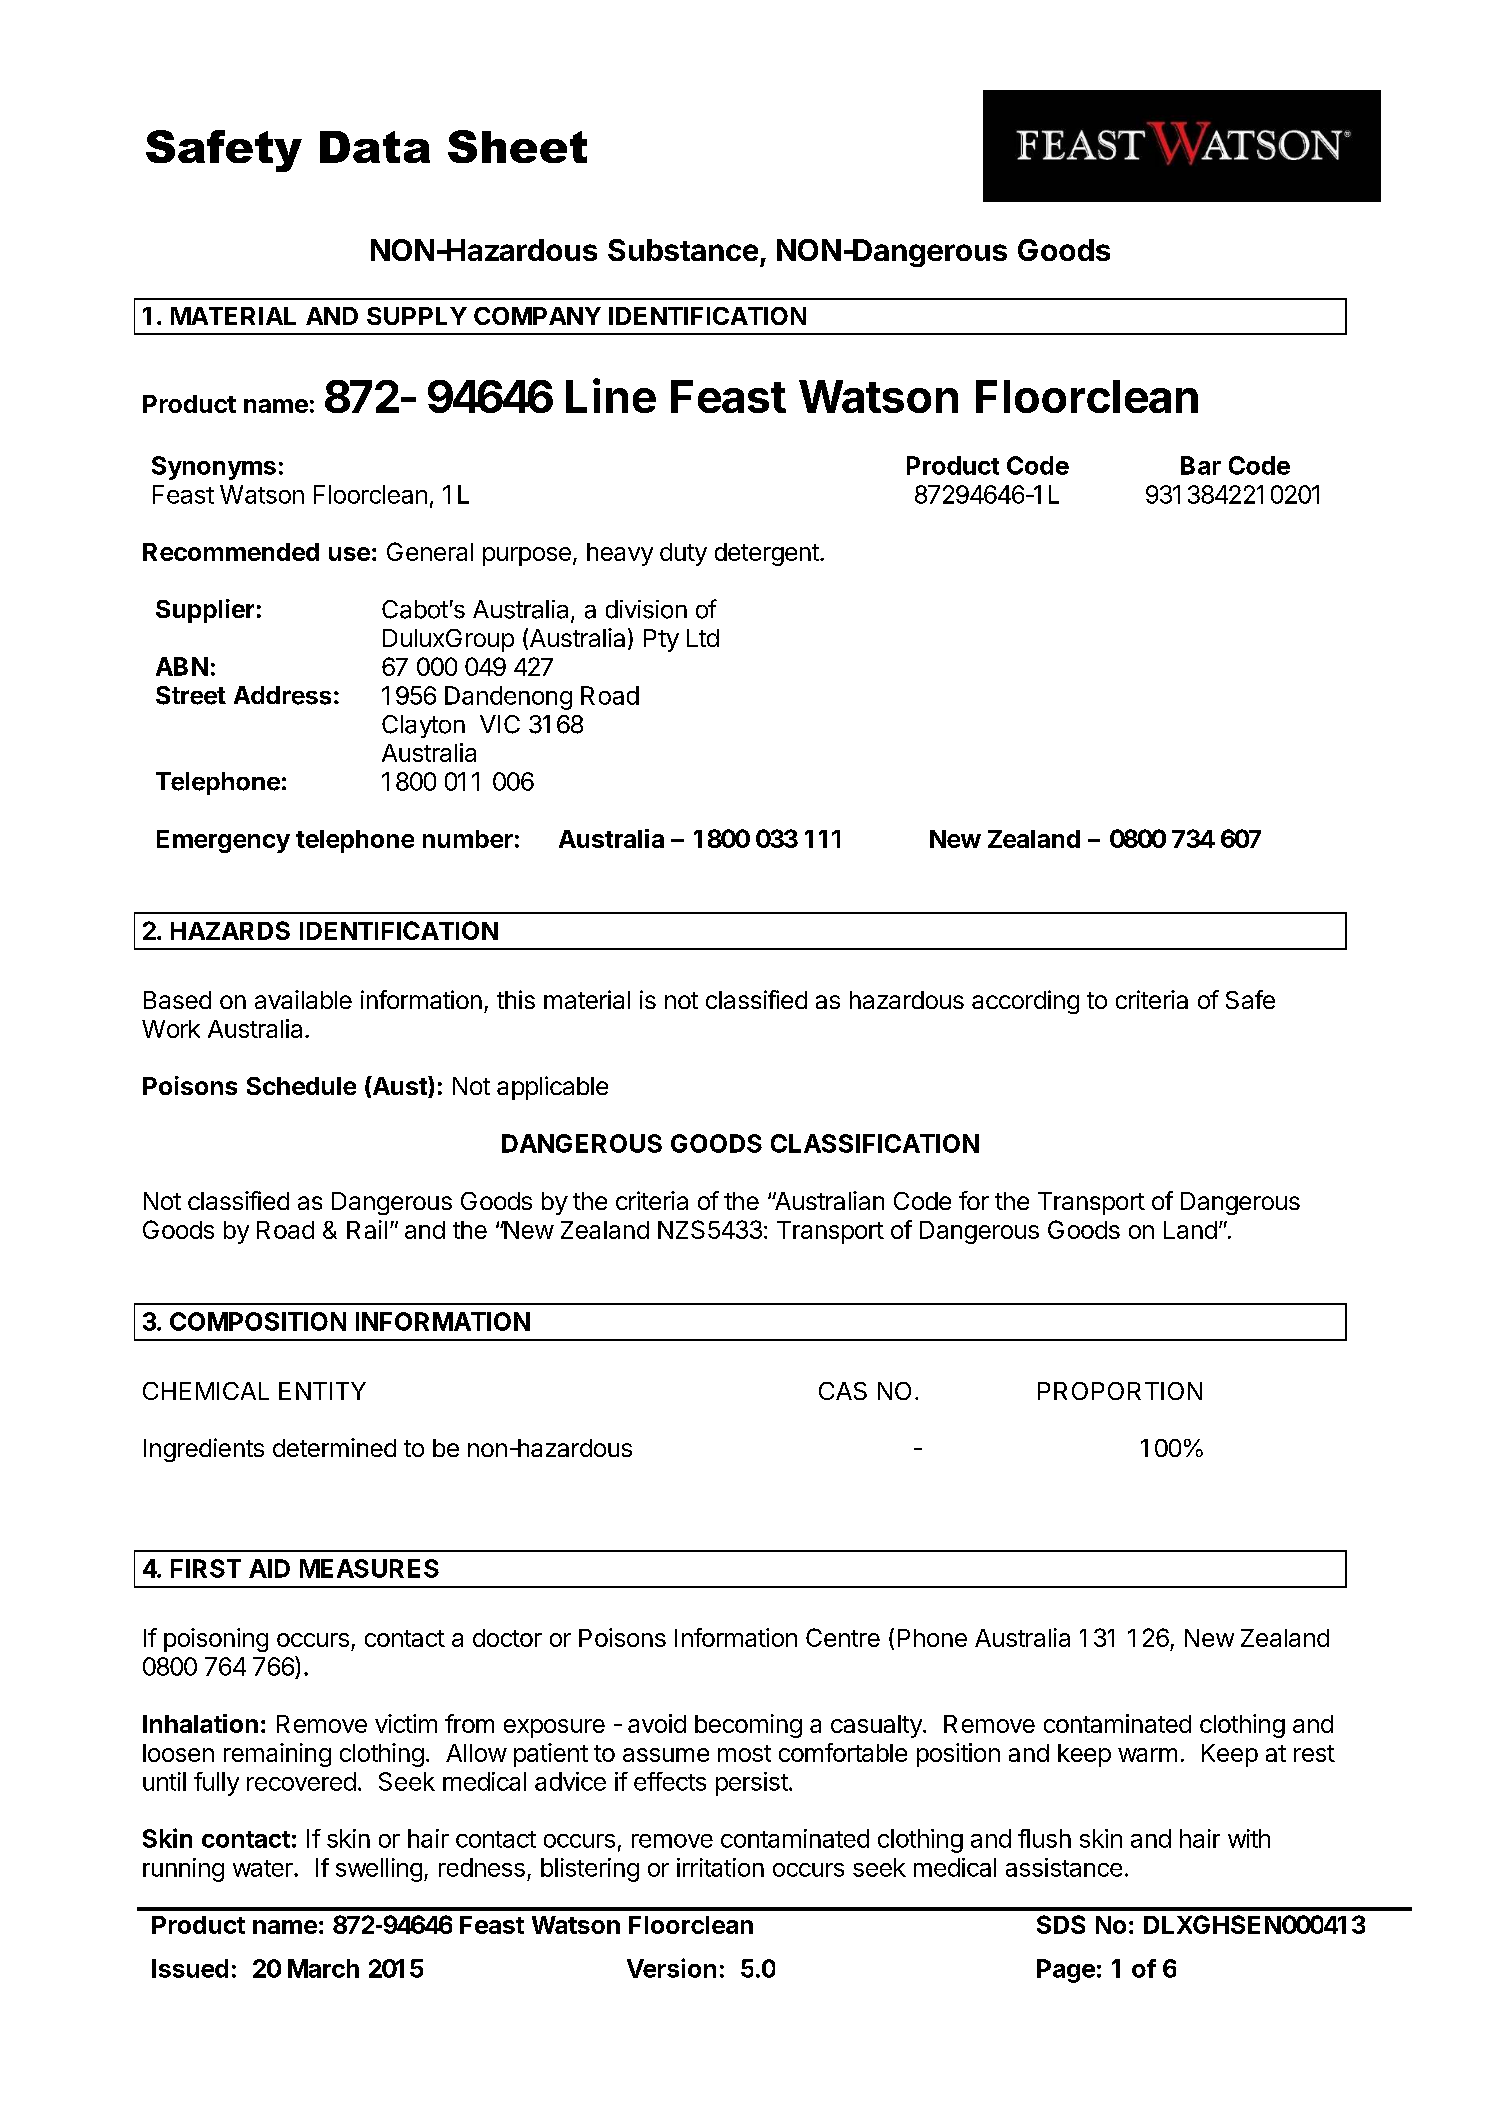 The width and height of the page is (1486, 2102). Describe the element at coordinates (375, 147) in the page. I see `Data` at that location.
